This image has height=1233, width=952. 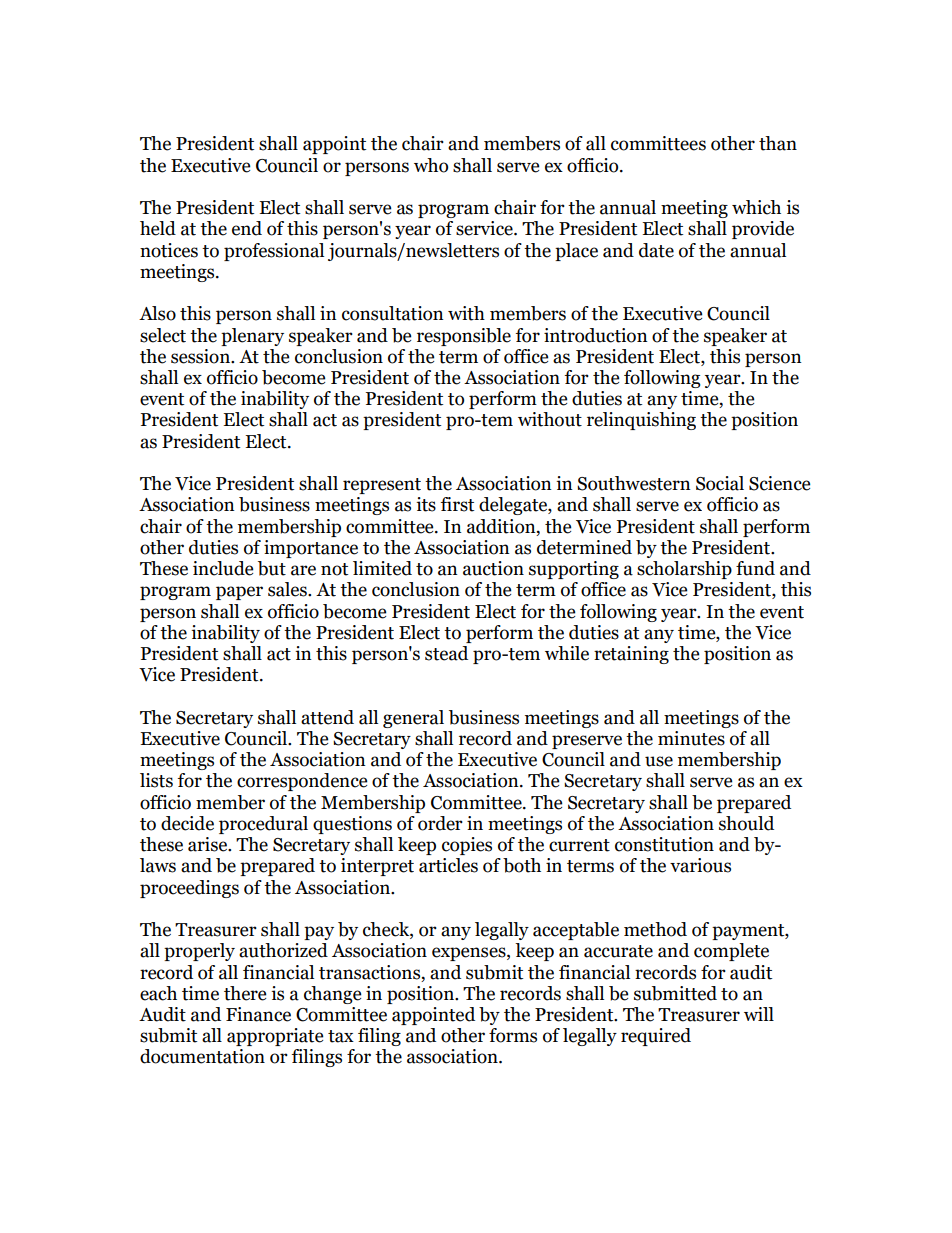 What do you see at coordinates (413, 719) in the image?
I see `general` at bounding box center [413, 719].
